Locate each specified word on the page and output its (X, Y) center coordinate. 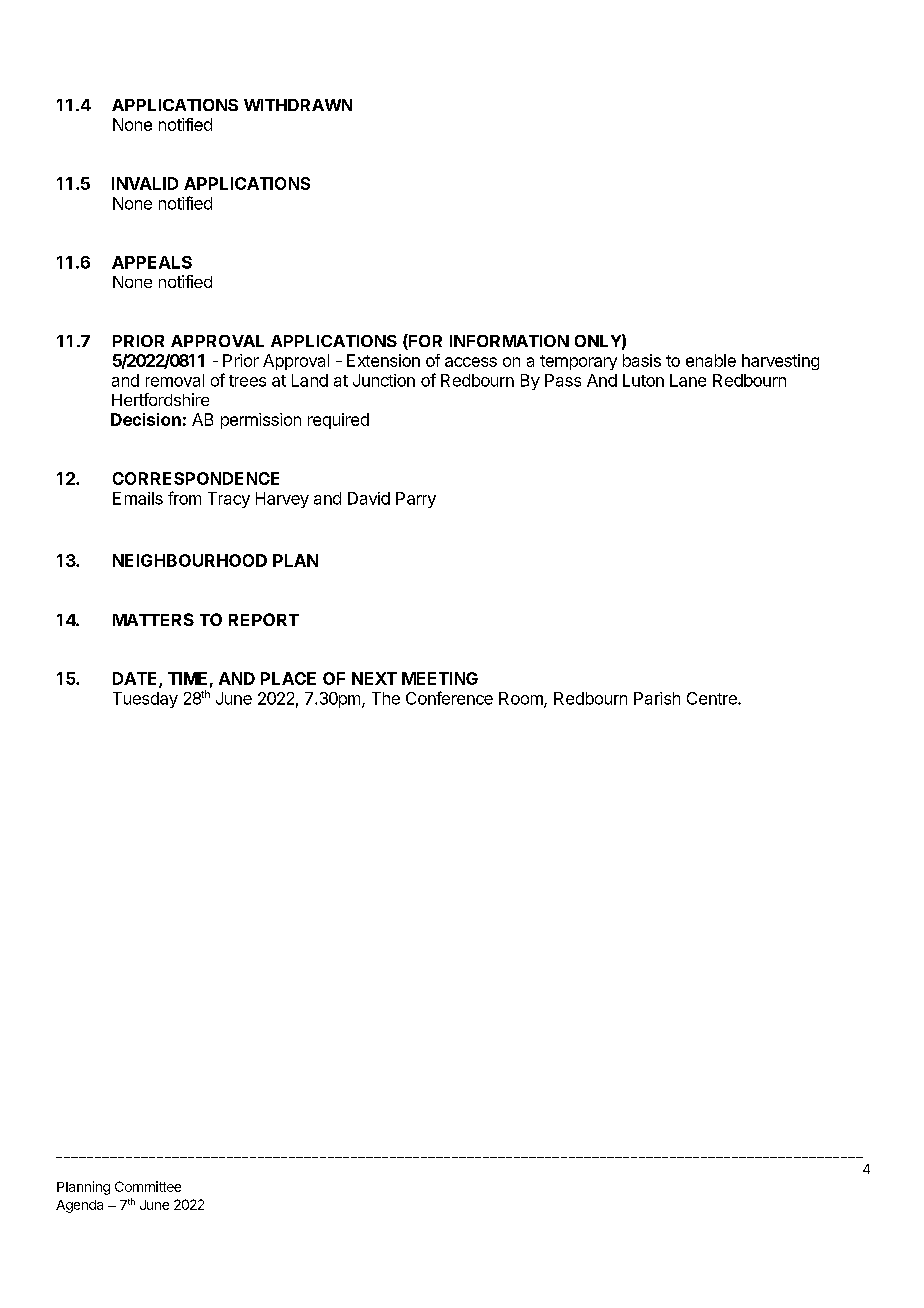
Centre (713, 698)
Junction (384, 380)
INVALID (145, 183)
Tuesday (145, 700)
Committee (148, 1186)
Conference (449, 698)
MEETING (440, 678)
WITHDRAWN (298, 105)
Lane (688, 380)
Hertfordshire (160, 399)
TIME (187, 678)
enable (711, 360)
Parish (657, 698)
